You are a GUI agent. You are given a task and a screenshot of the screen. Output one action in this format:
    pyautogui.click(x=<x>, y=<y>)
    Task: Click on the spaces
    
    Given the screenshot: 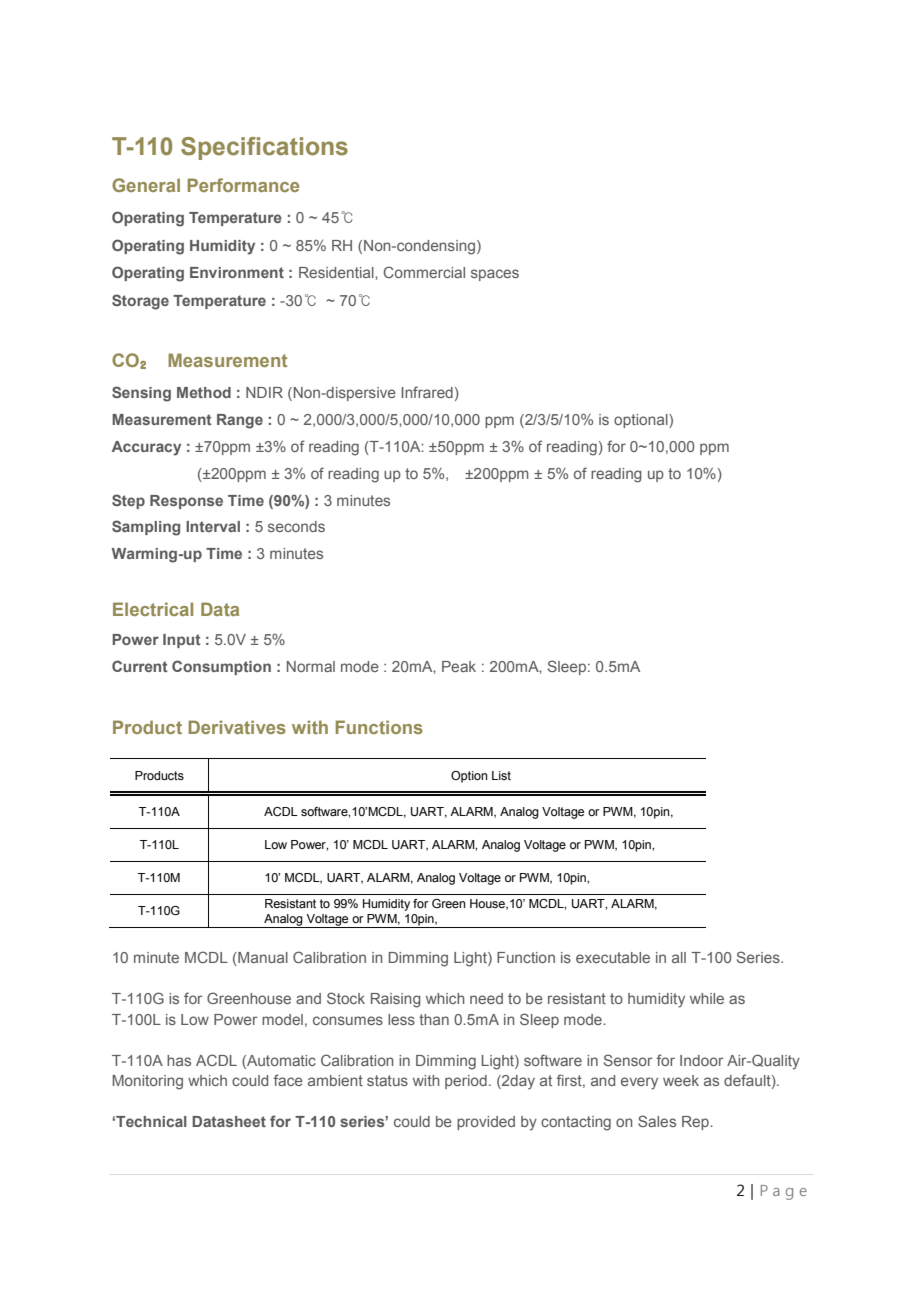 What is the action you would take?
    pyautogui.click(x=495, y=275)
